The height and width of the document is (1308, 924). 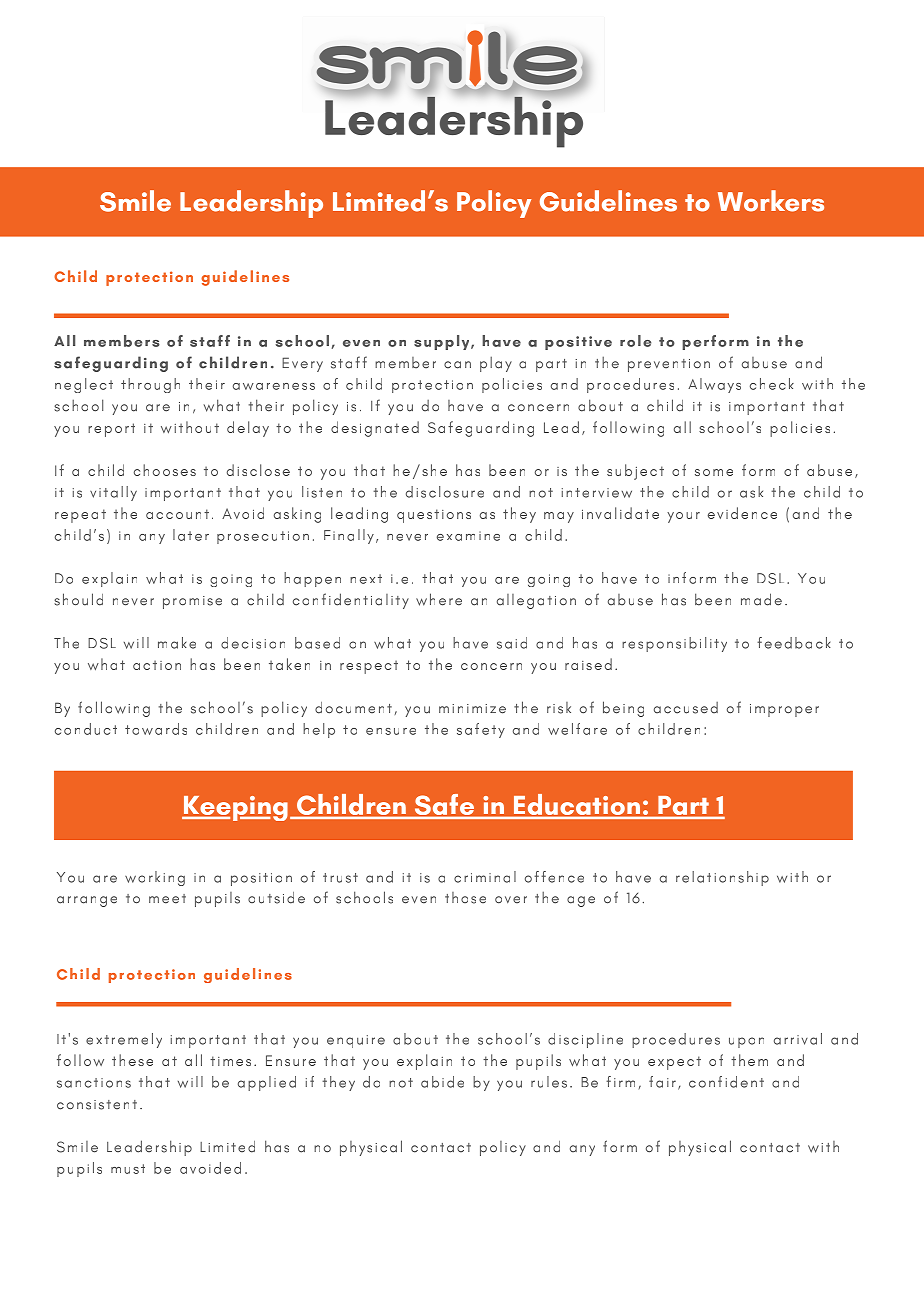 I want to click on Workers, so click(x=771, y=201).
